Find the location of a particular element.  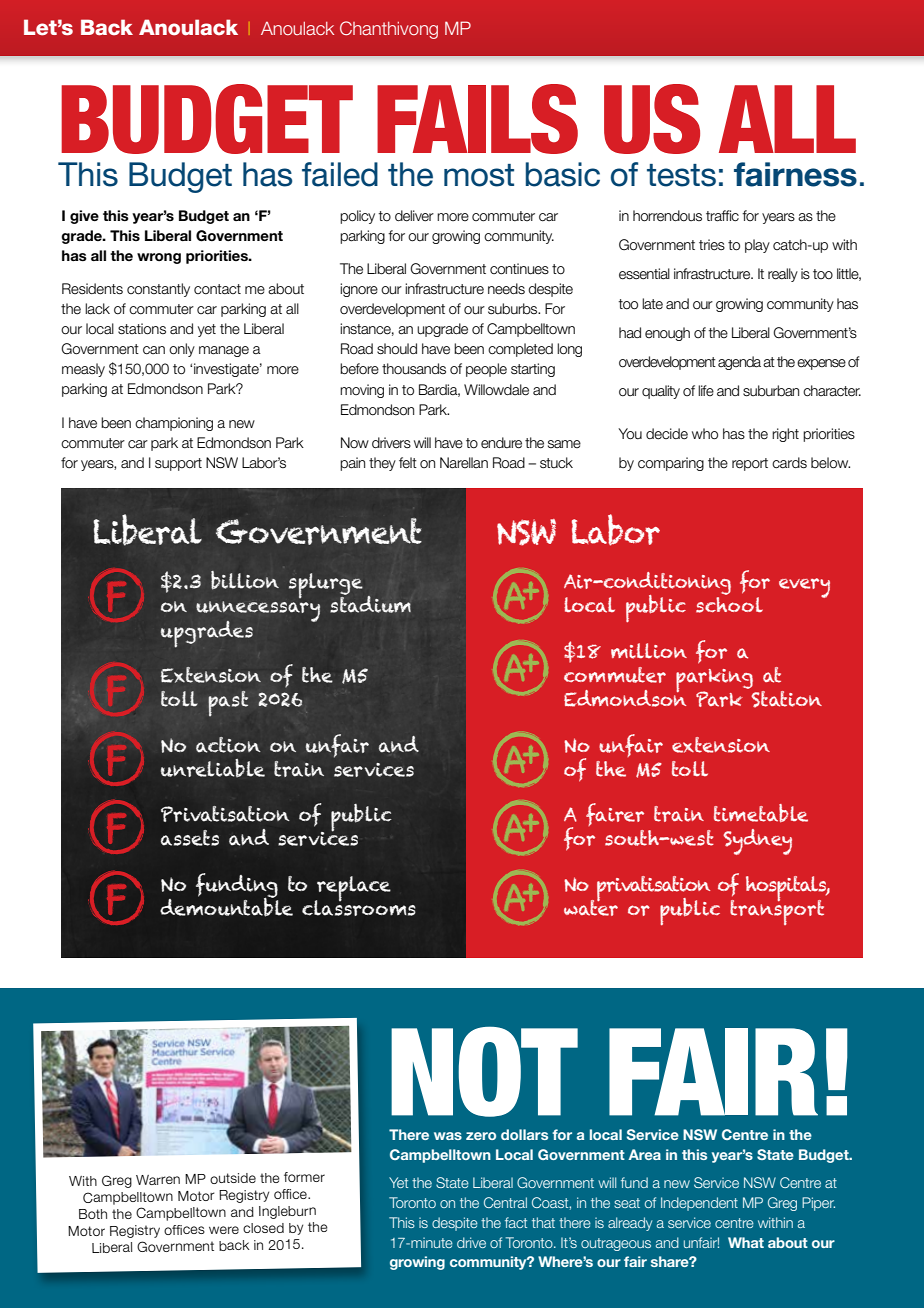

support is located at coordinates (178, 464).
